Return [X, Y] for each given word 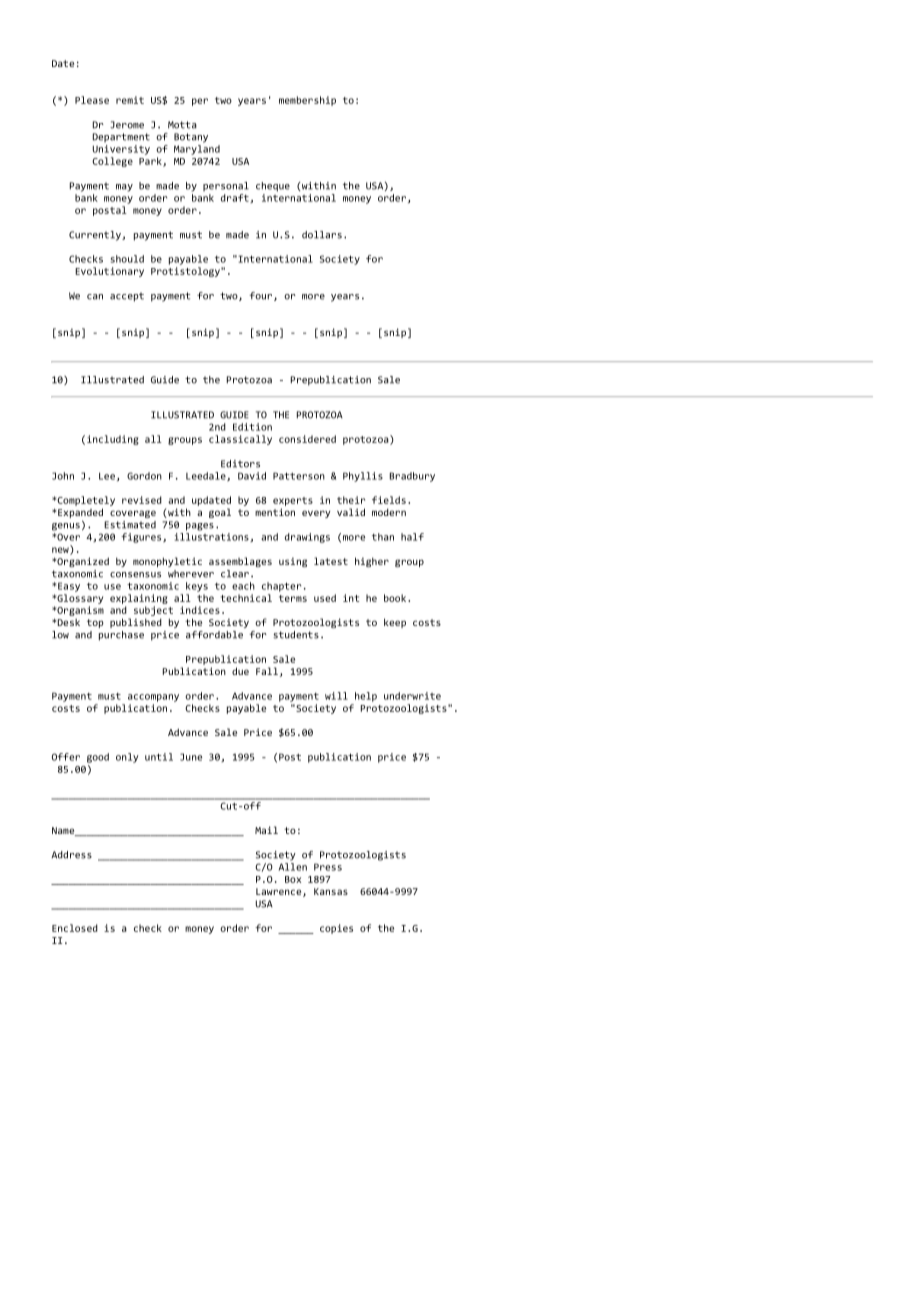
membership [307, 101]
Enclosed [75, 928]
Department [121, 137]
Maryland [197, 150]
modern [389, 512]
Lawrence [278, 891]
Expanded [80, 514]
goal [220, 513]
